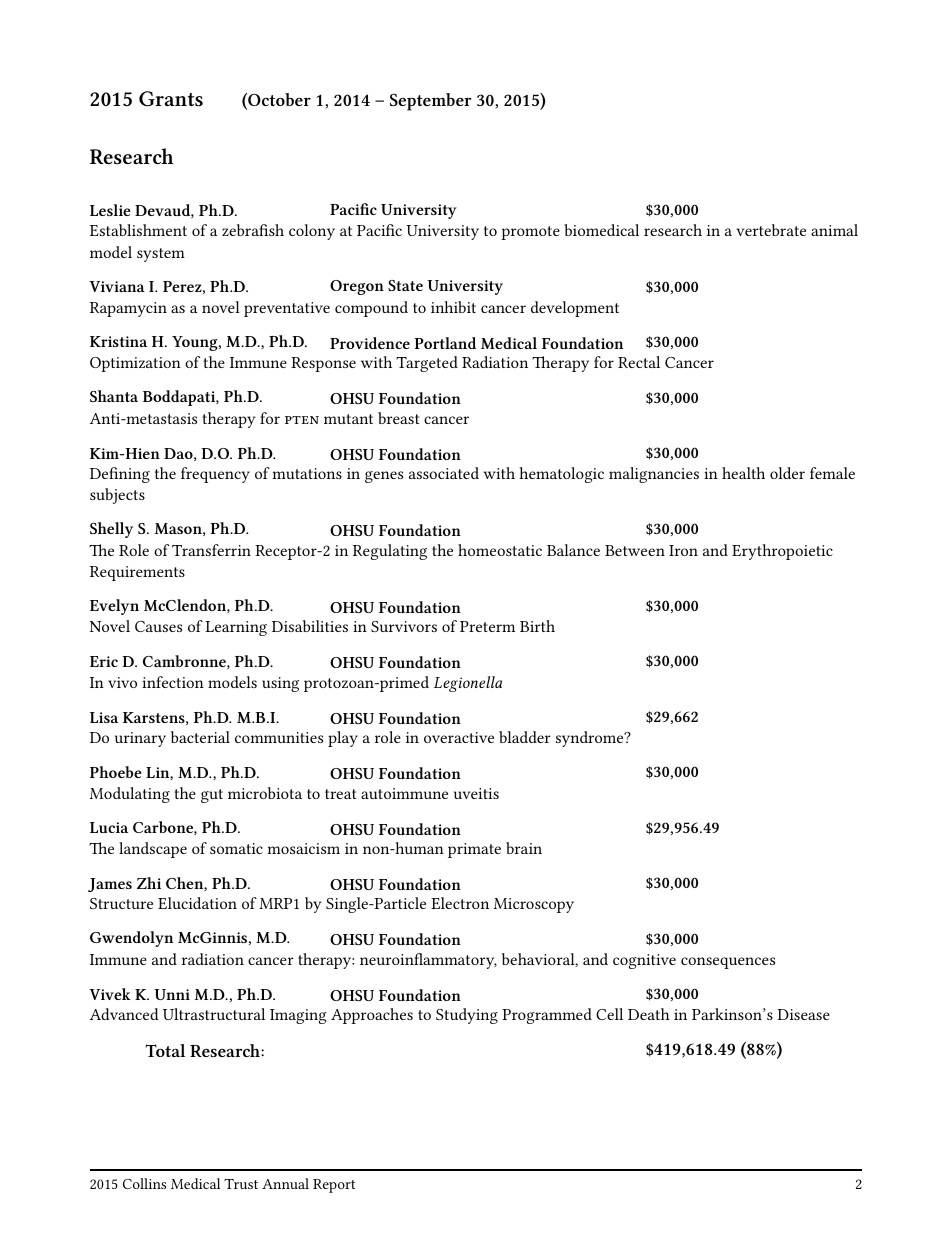 This screenshot has height=1233, width=952. What do you see at coordinates (782, 552) in the screenshot?
I see `Erythropoietic` at bounding box center [782, 552].
